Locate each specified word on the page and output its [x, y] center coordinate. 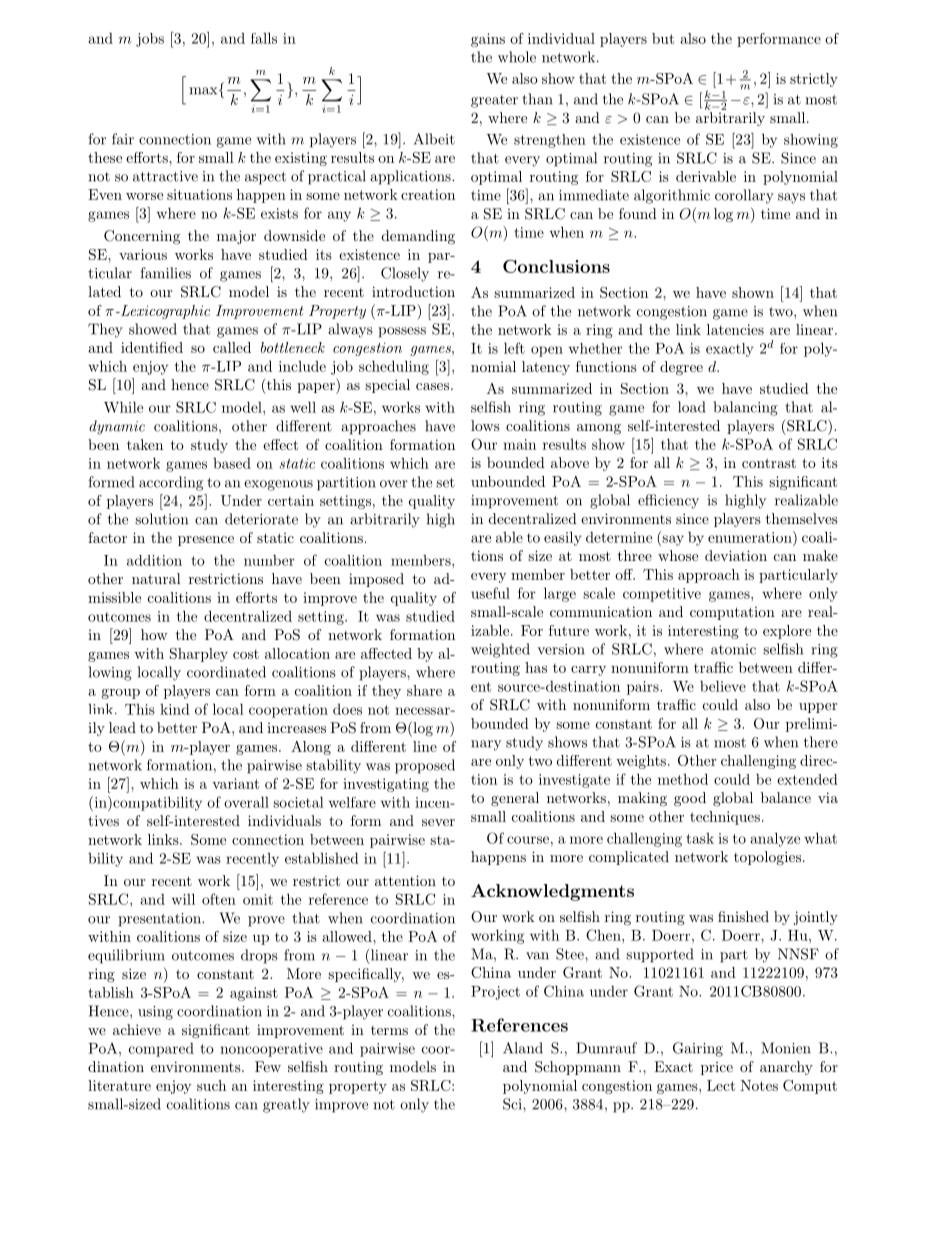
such [211, 1085]
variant [235, 783]
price [717, 1068]
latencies [735, 329]
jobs [150, 40]
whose [678, 555]
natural [156, 578]
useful [490, 593]
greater [494, 101]
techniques [725, 818]
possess [402, 332]
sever [438, 822]
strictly [814, 80]
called [232, 347]
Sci [513, 1104]
